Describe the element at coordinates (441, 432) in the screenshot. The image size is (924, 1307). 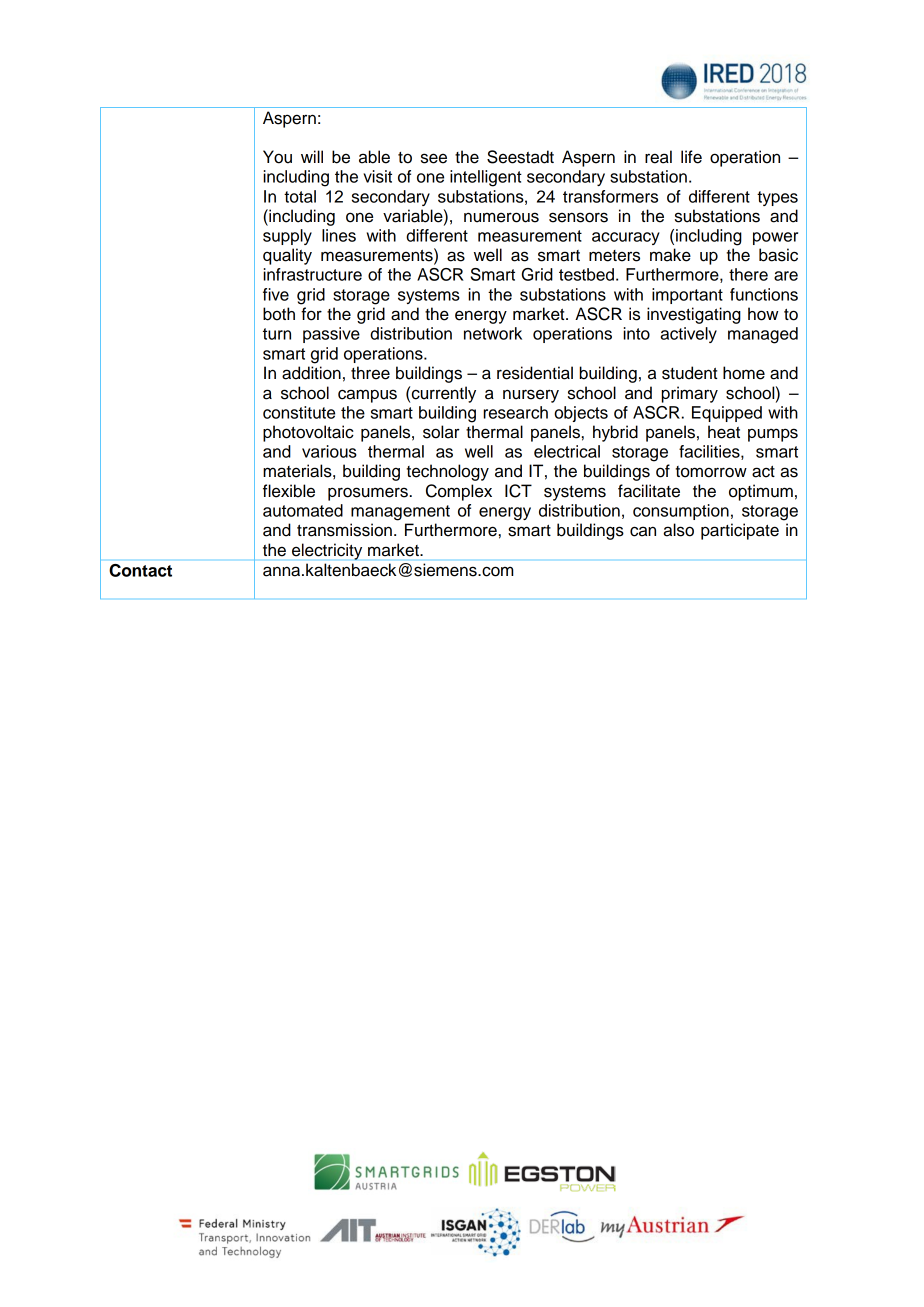
I see `solar` at that location.
